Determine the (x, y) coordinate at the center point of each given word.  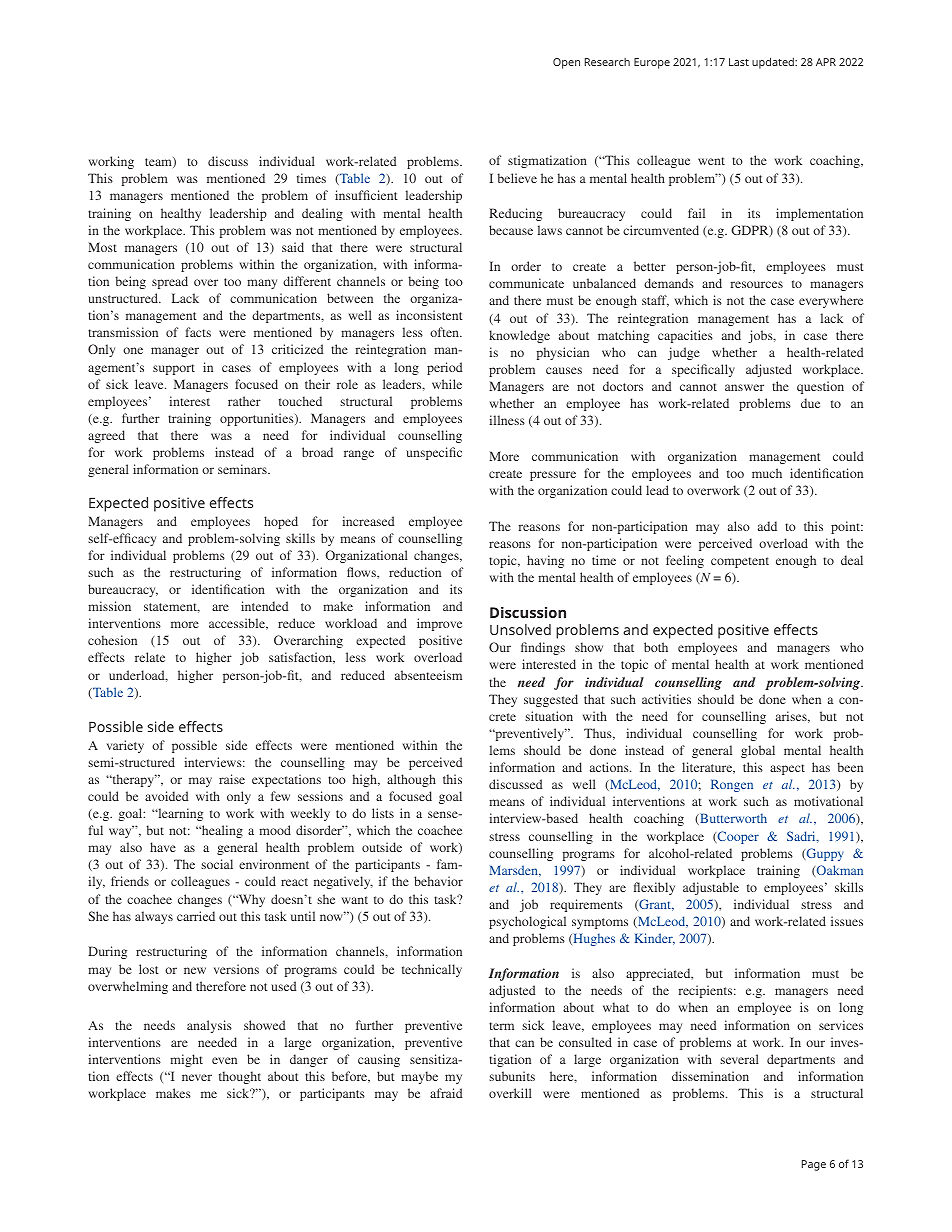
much (767, 473)
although (411, 780)
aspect (787, 769)
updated (774, 63)
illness (507, 420)
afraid (446, 1093)
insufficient (366, 195)
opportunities (258, 419)
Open (566, 63)
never (197, 1077)
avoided (166, 796)
